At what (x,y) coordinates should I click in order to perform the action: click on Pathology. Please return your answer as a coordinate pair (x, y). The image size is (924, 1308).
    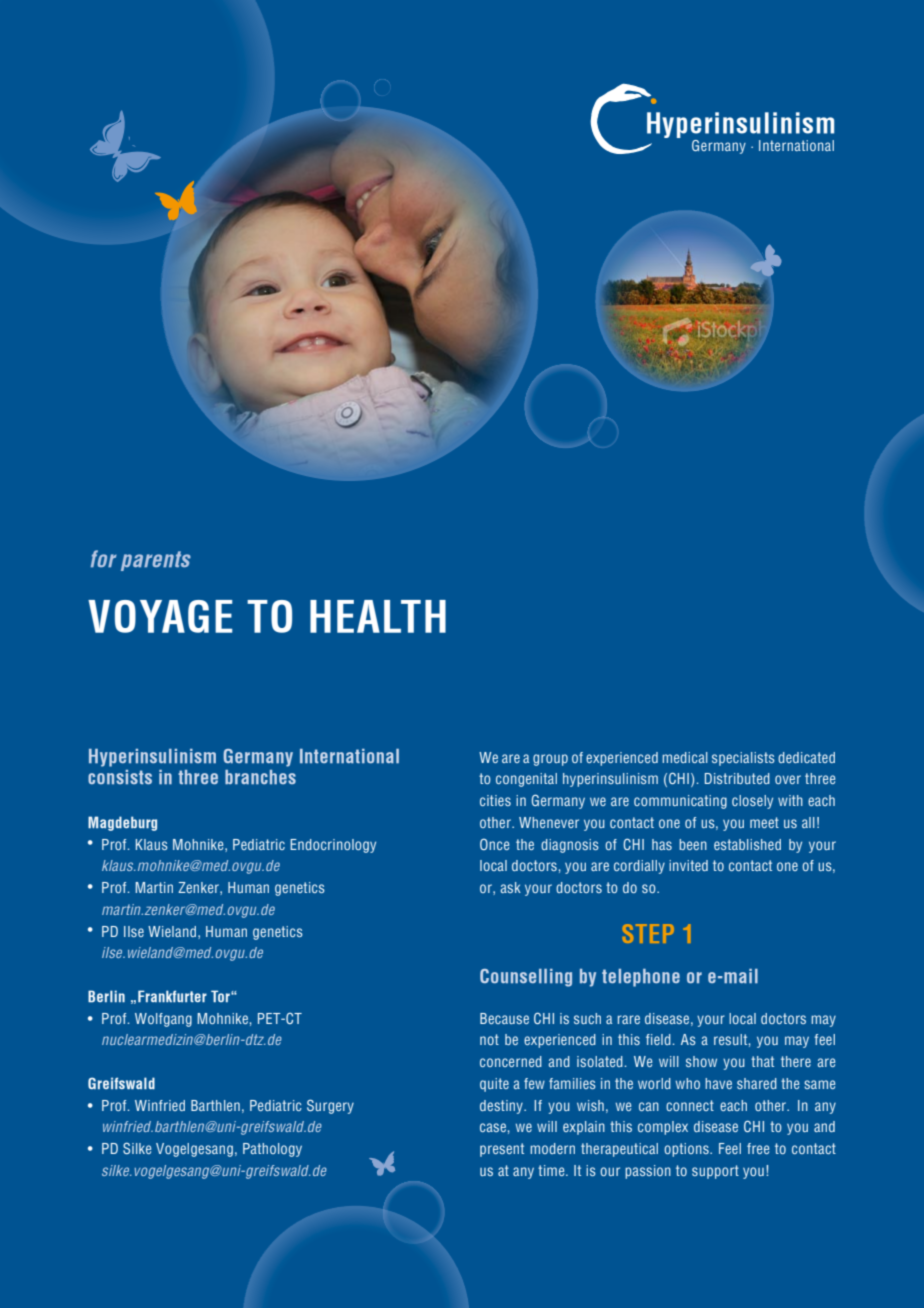
    Looking at the image, I should click on (272, 1150).
